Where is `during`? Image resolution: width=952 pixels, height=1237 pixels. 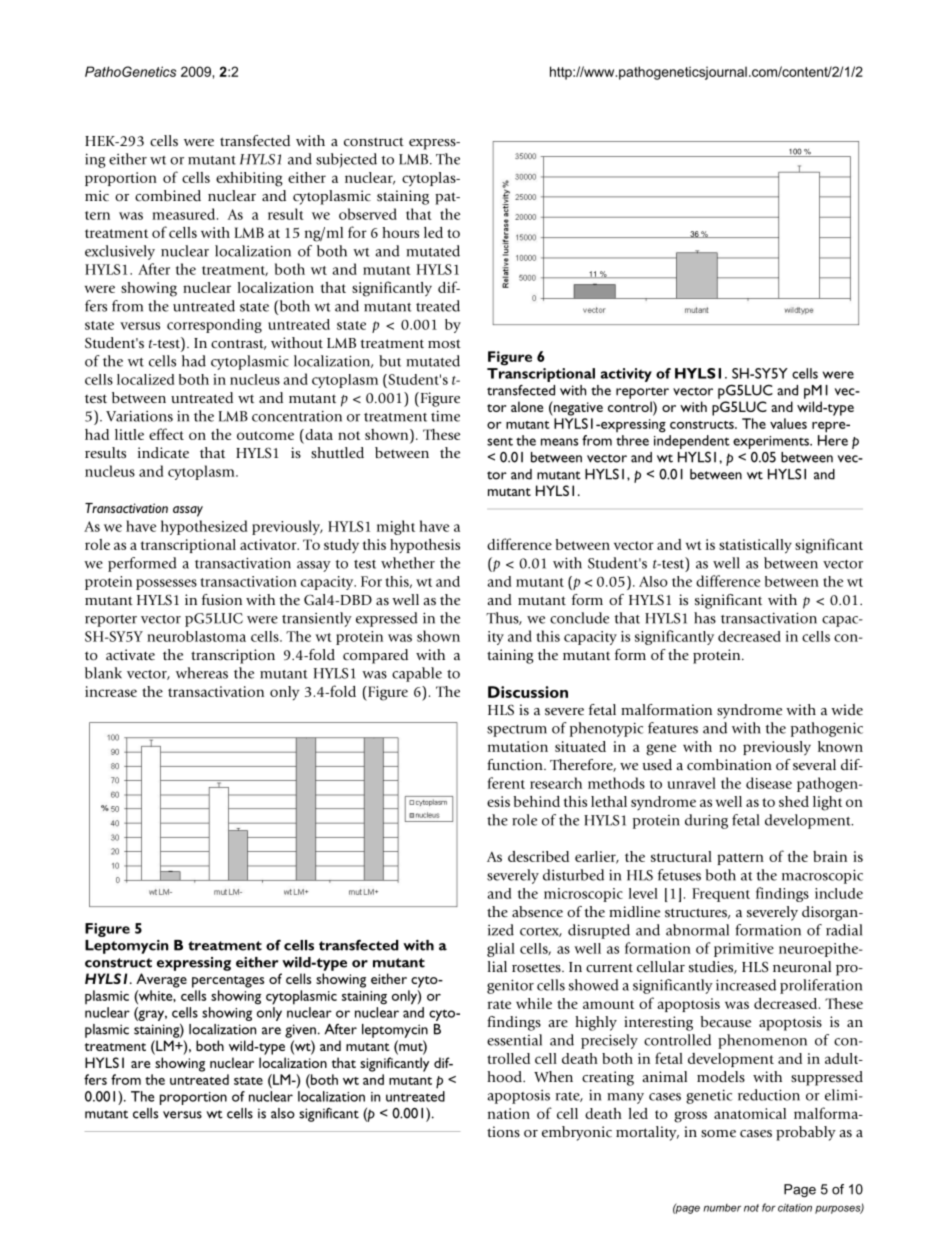 during is located at coordinates (706, 821).
